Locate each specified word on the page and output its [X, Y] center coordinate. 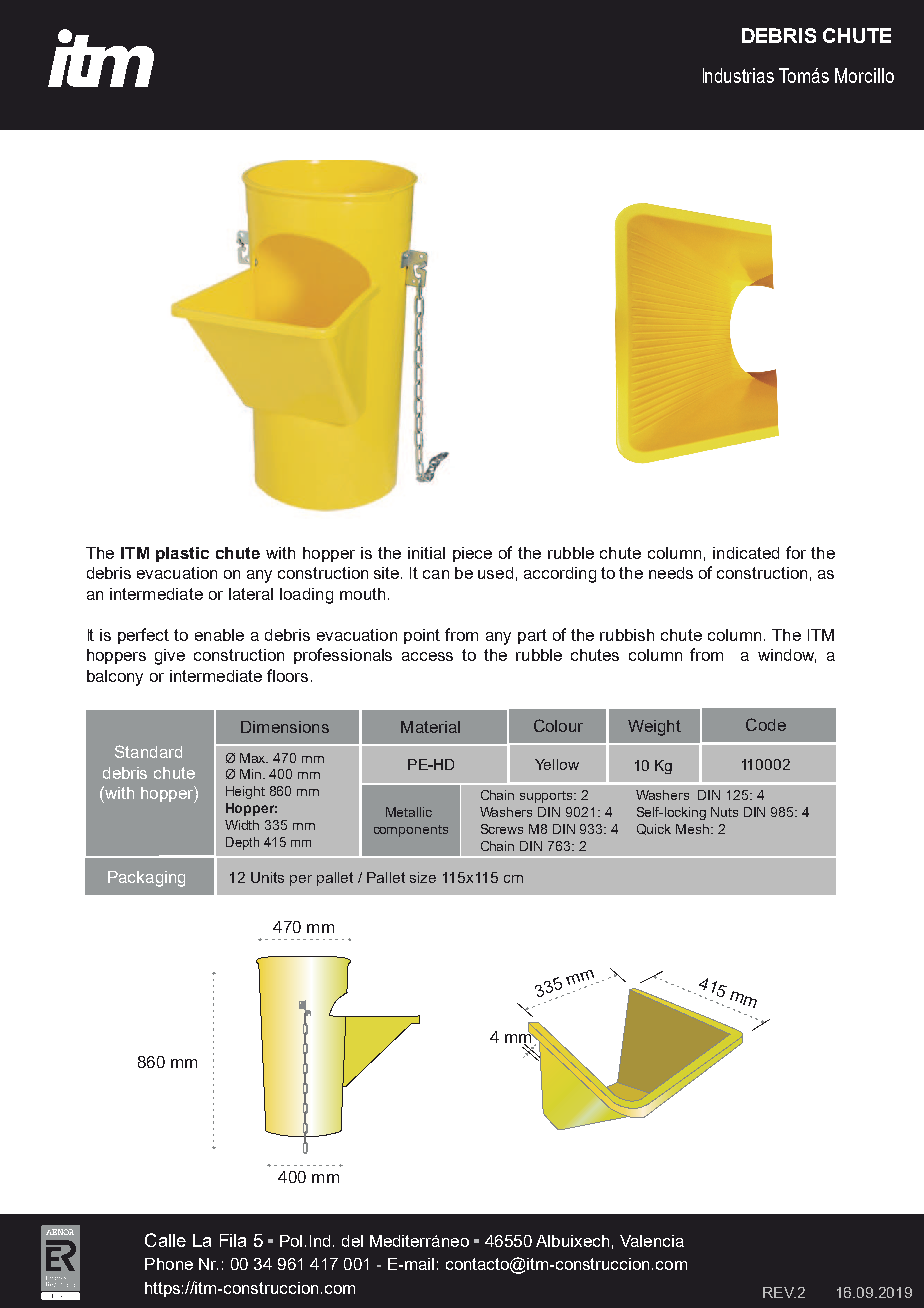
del [352, 1241]
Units [267, 877]
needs [671, 573]
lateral [251, 594]
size [423, 877]
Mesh [692, 829]
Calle [165, 1240]
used [495, 573]
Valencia [652, 1241]
